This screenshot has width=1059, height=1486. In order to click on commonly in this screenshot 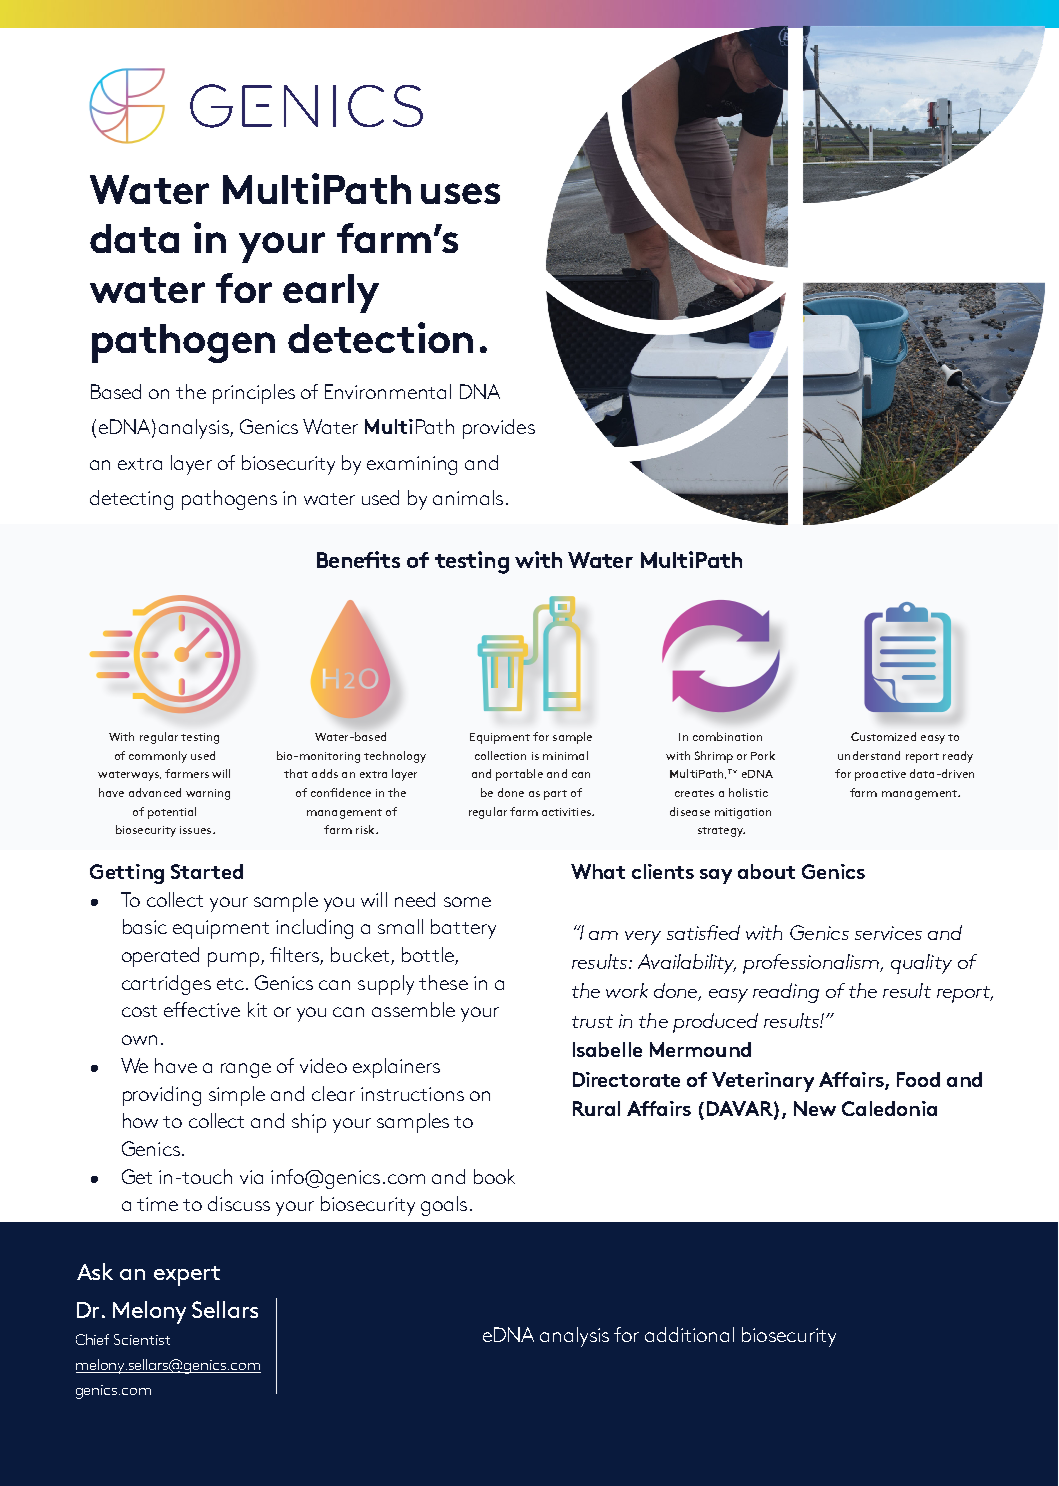, I will do `click(158, 757)`.
